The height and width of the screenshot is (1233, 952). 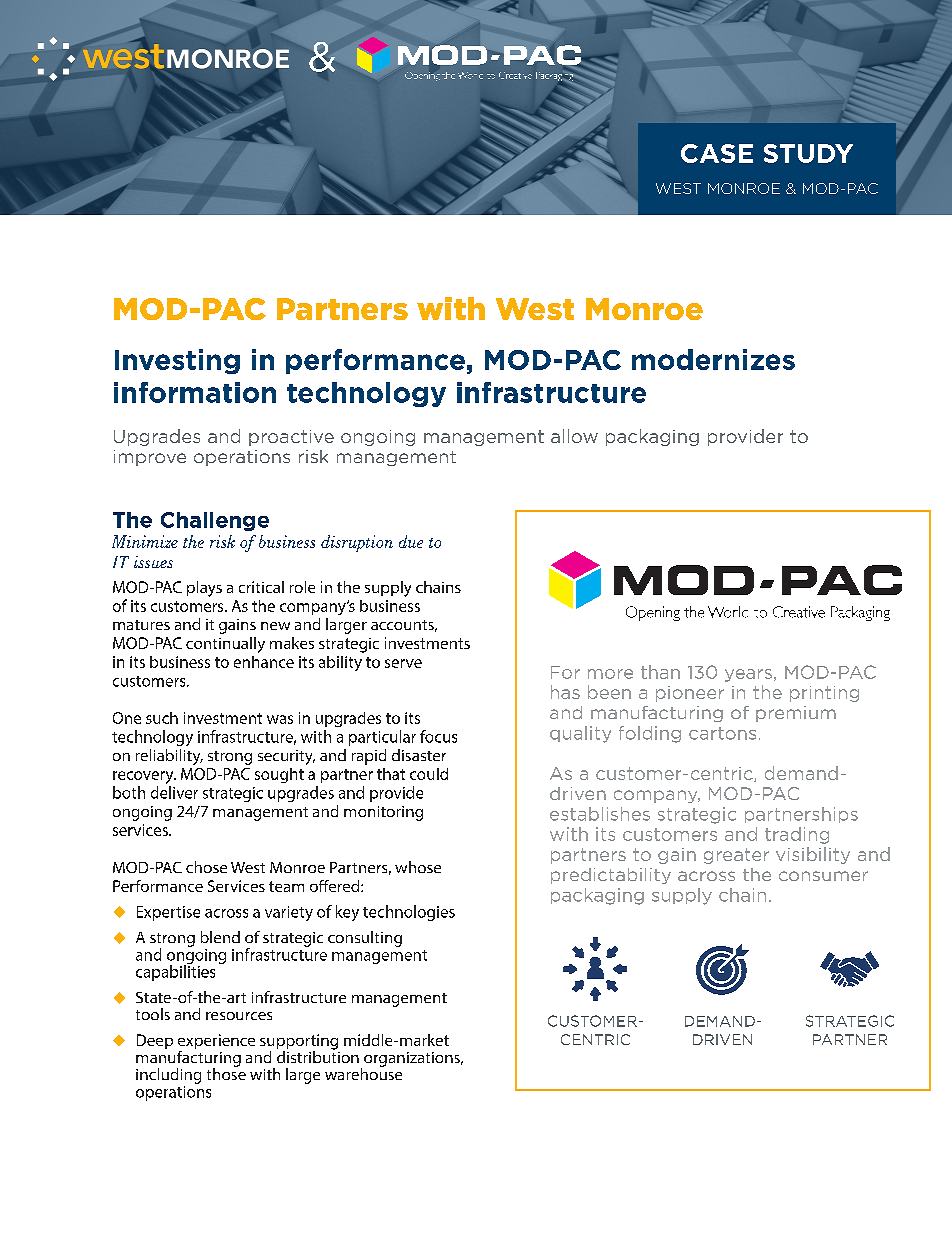 I want to click on STUDY, so click(x=808, y=153).
